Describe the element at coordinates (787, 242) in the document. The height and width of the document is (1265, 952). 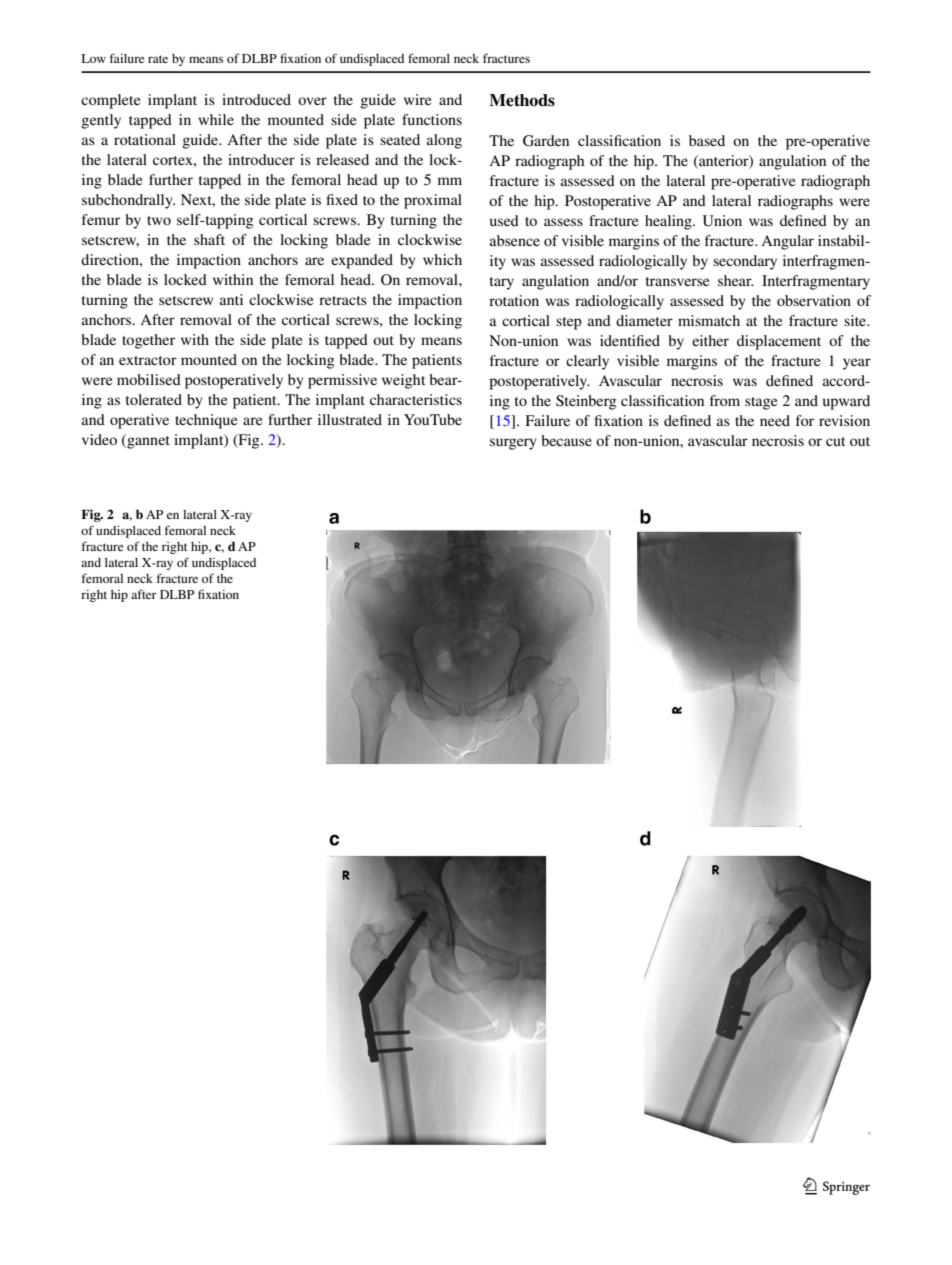
I see `Angular` at that location.
